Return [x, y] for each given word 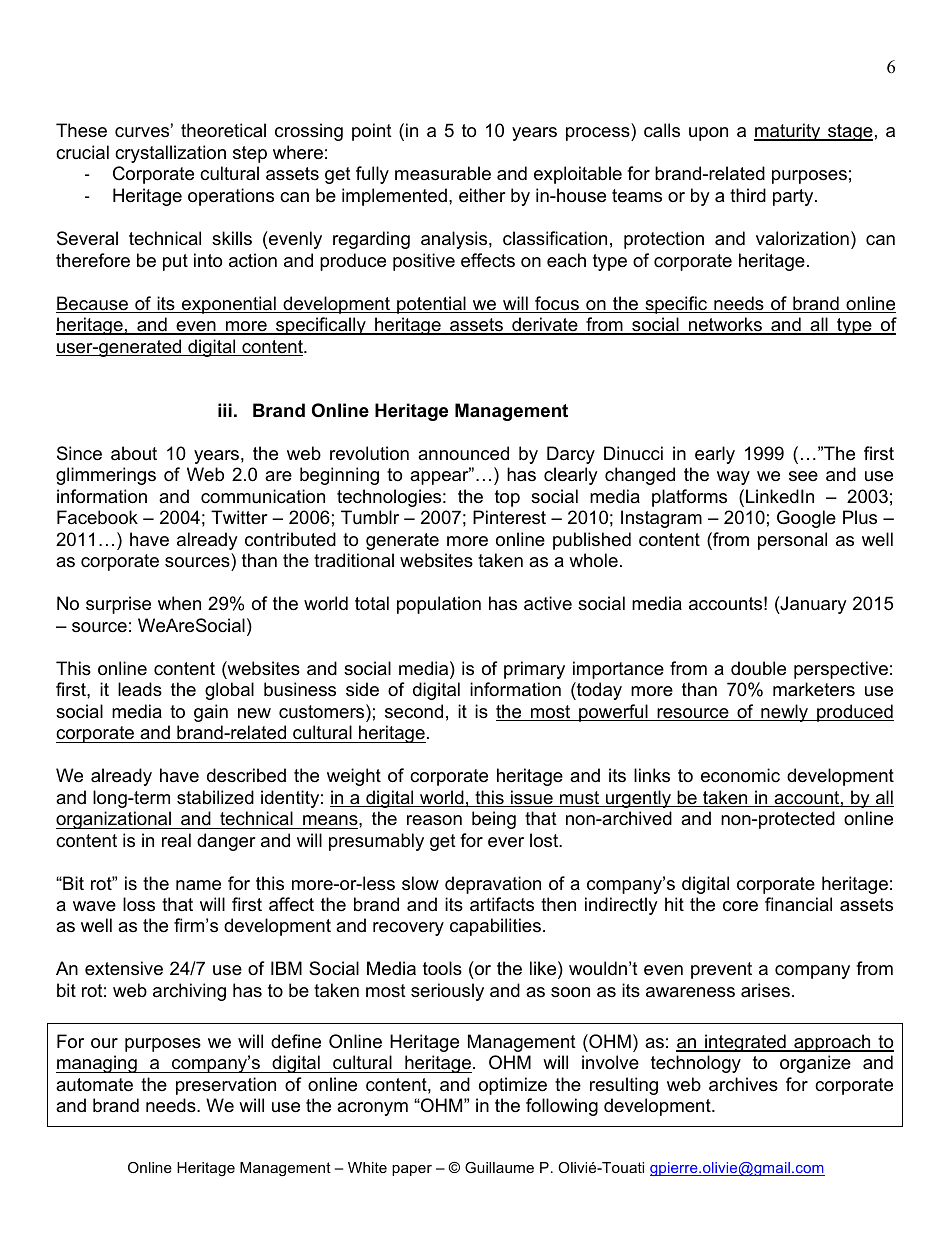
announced [463, 453]
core [740, 906]
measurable [443, 173]
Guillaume [499, 1167]
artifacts [502, 904]
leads [140, 689]
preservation [226, 1086]
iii [225, 410]
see [803, 476]
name [198, 885]
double [758, 668]
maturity [788, 132]
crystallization [170, 154]
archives [743, 1084]
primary [534, 670]
